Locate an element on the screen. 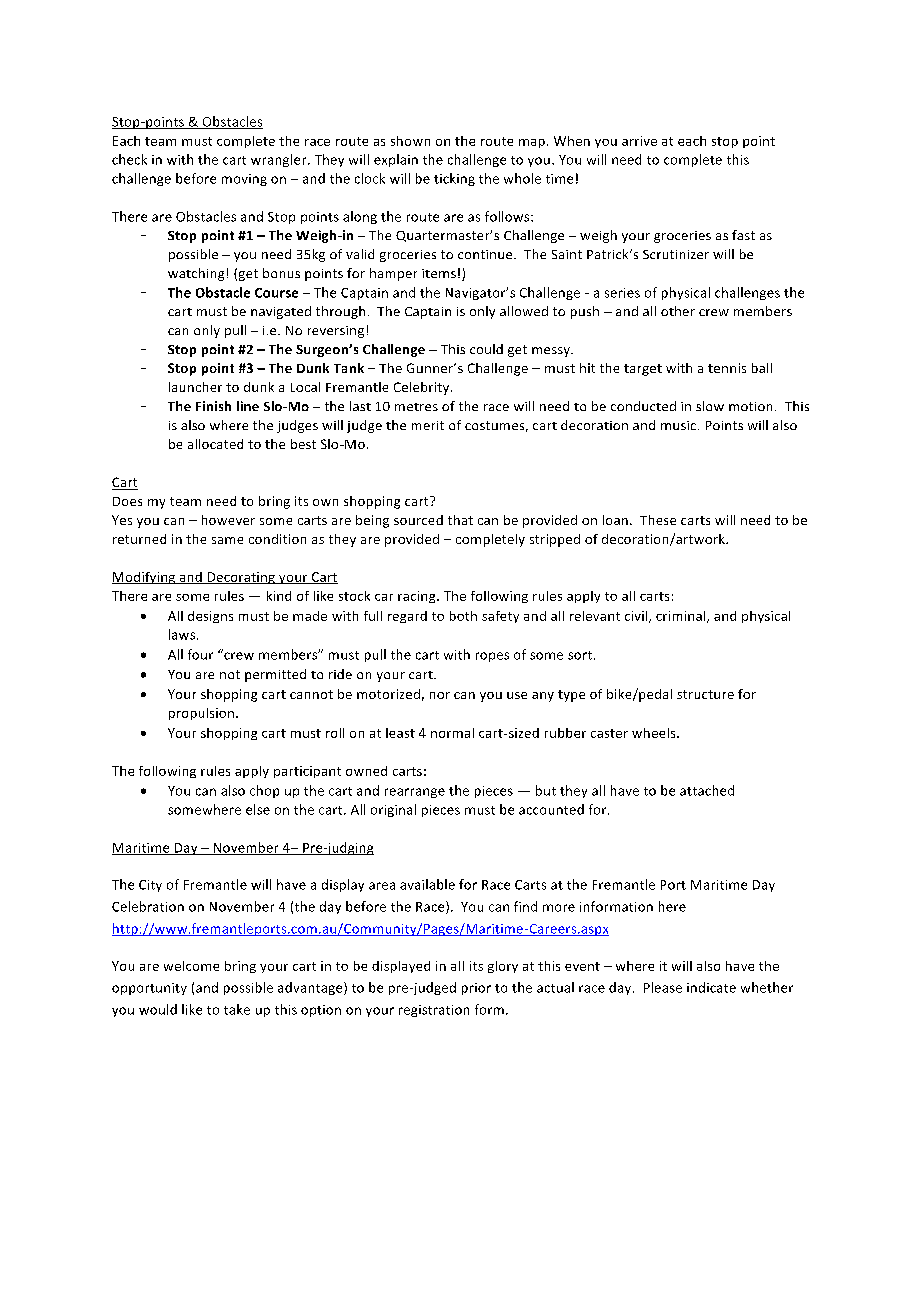 The width and height of the screenshot is (924, 1308). moving is located at coordinates (244, 180).
